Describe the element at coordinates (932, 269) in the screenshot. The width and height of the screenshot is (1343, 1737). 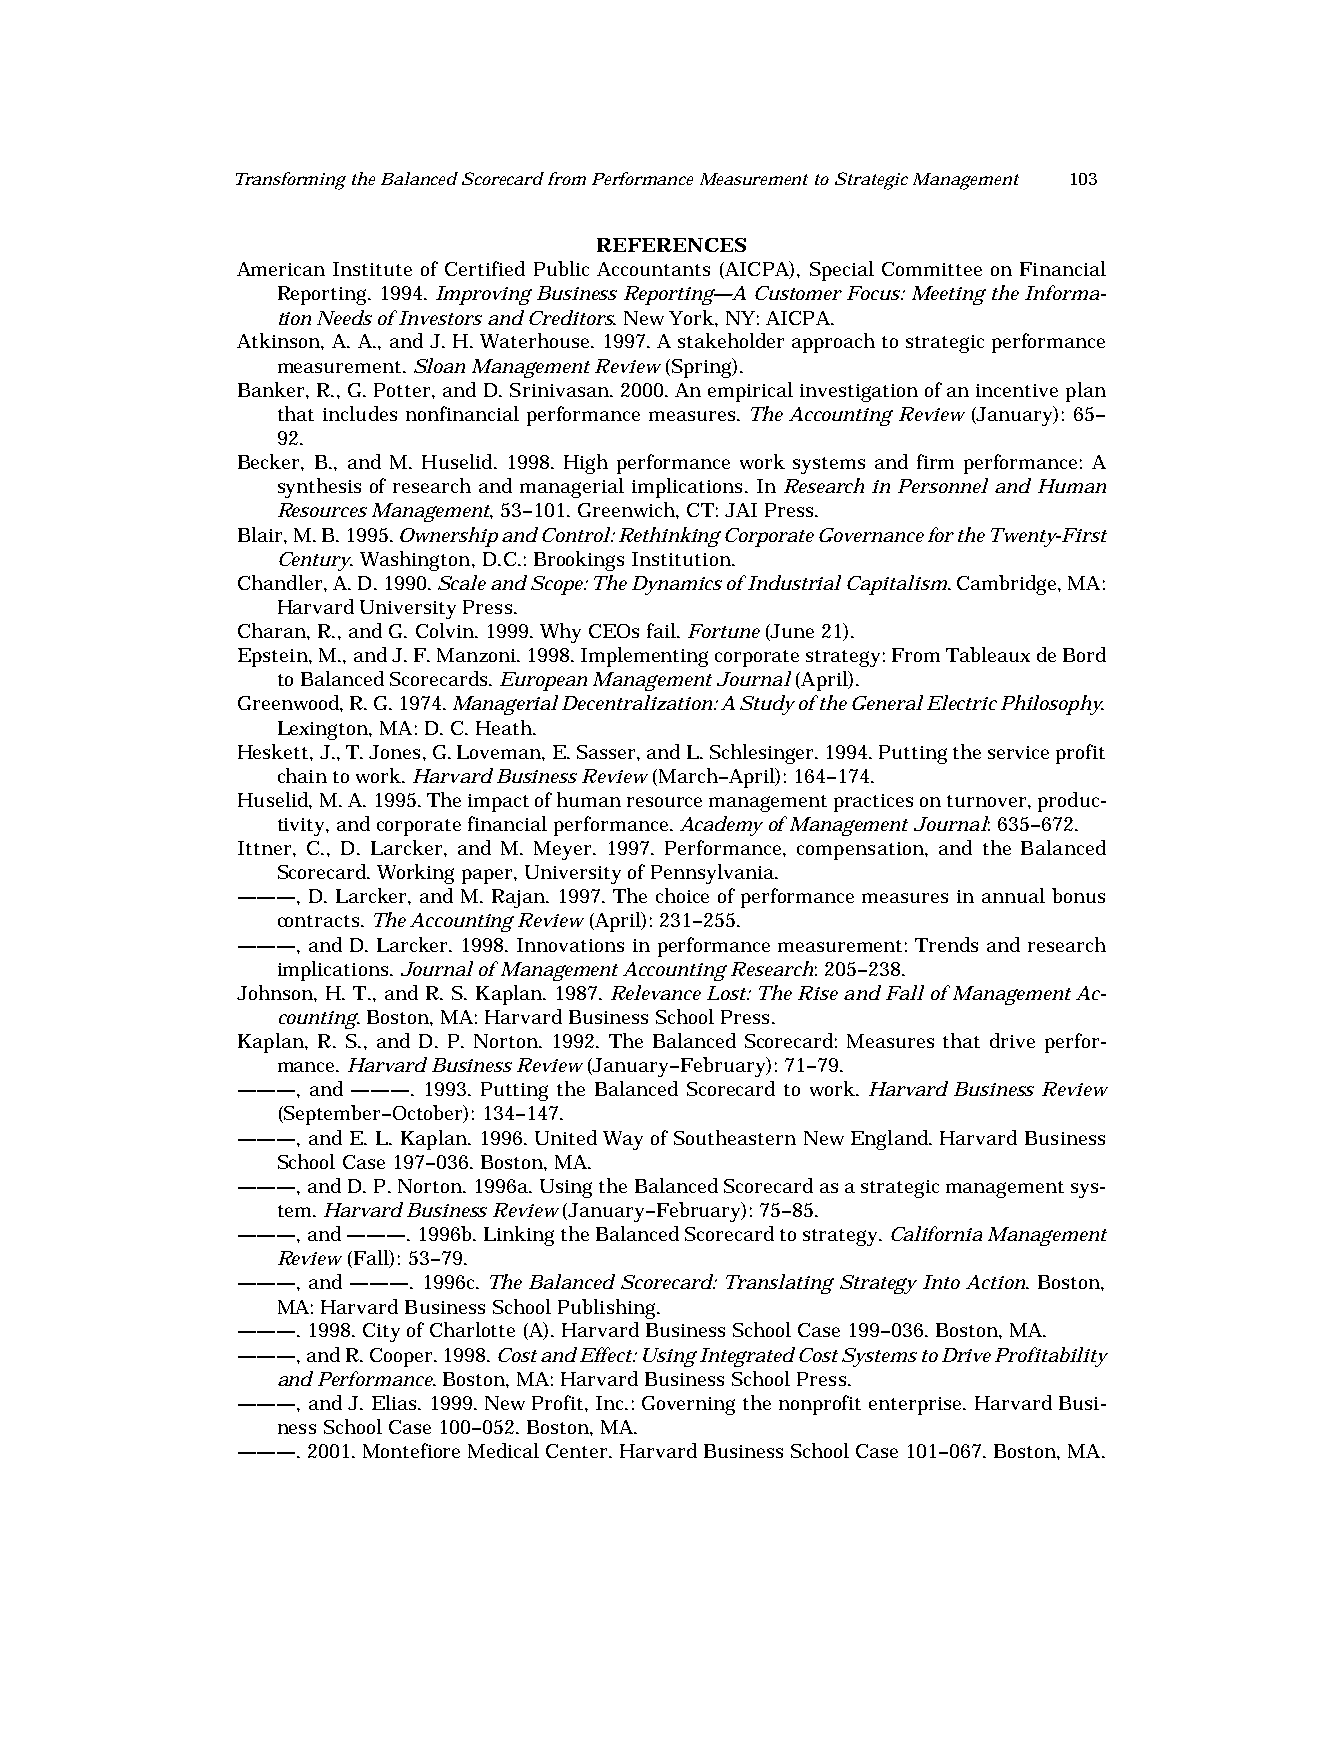
I see `Committee` at that location.
